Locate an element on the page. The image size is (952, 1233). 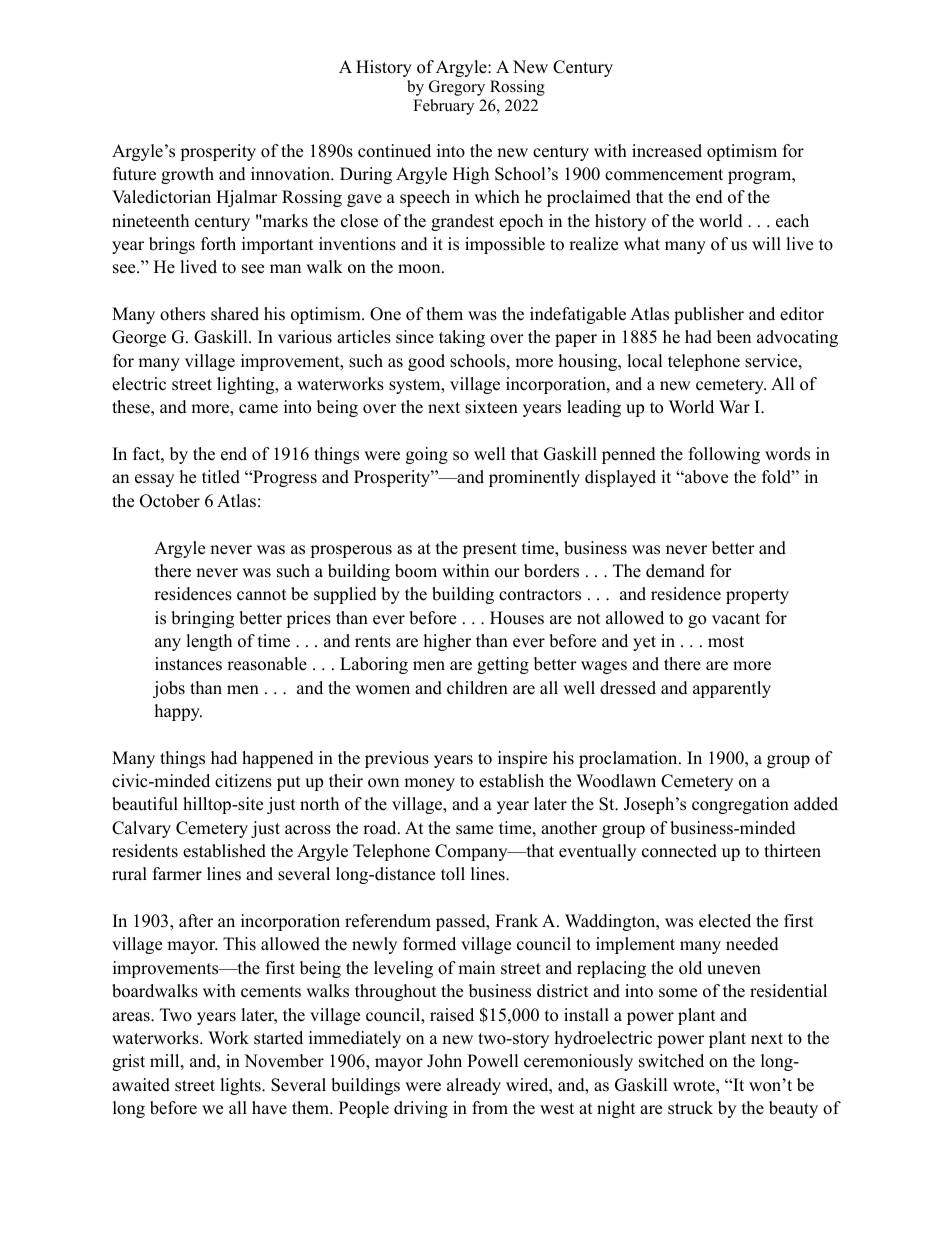
taking is located at coordinates (462, 338).
